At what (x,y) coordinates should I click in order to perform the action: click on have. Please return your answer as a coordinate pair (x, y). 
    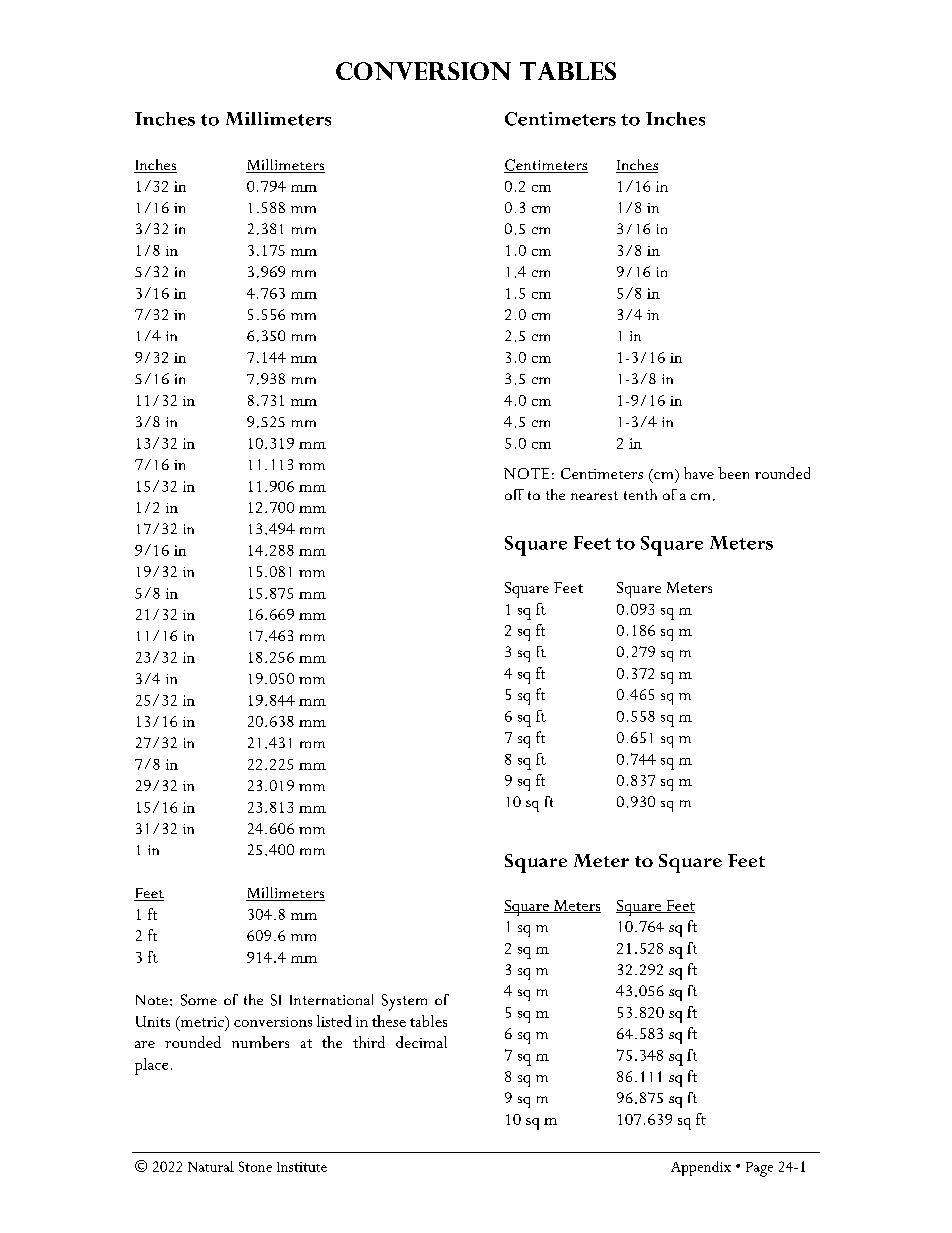
    Looking at the image, I should click on (699, 473).
